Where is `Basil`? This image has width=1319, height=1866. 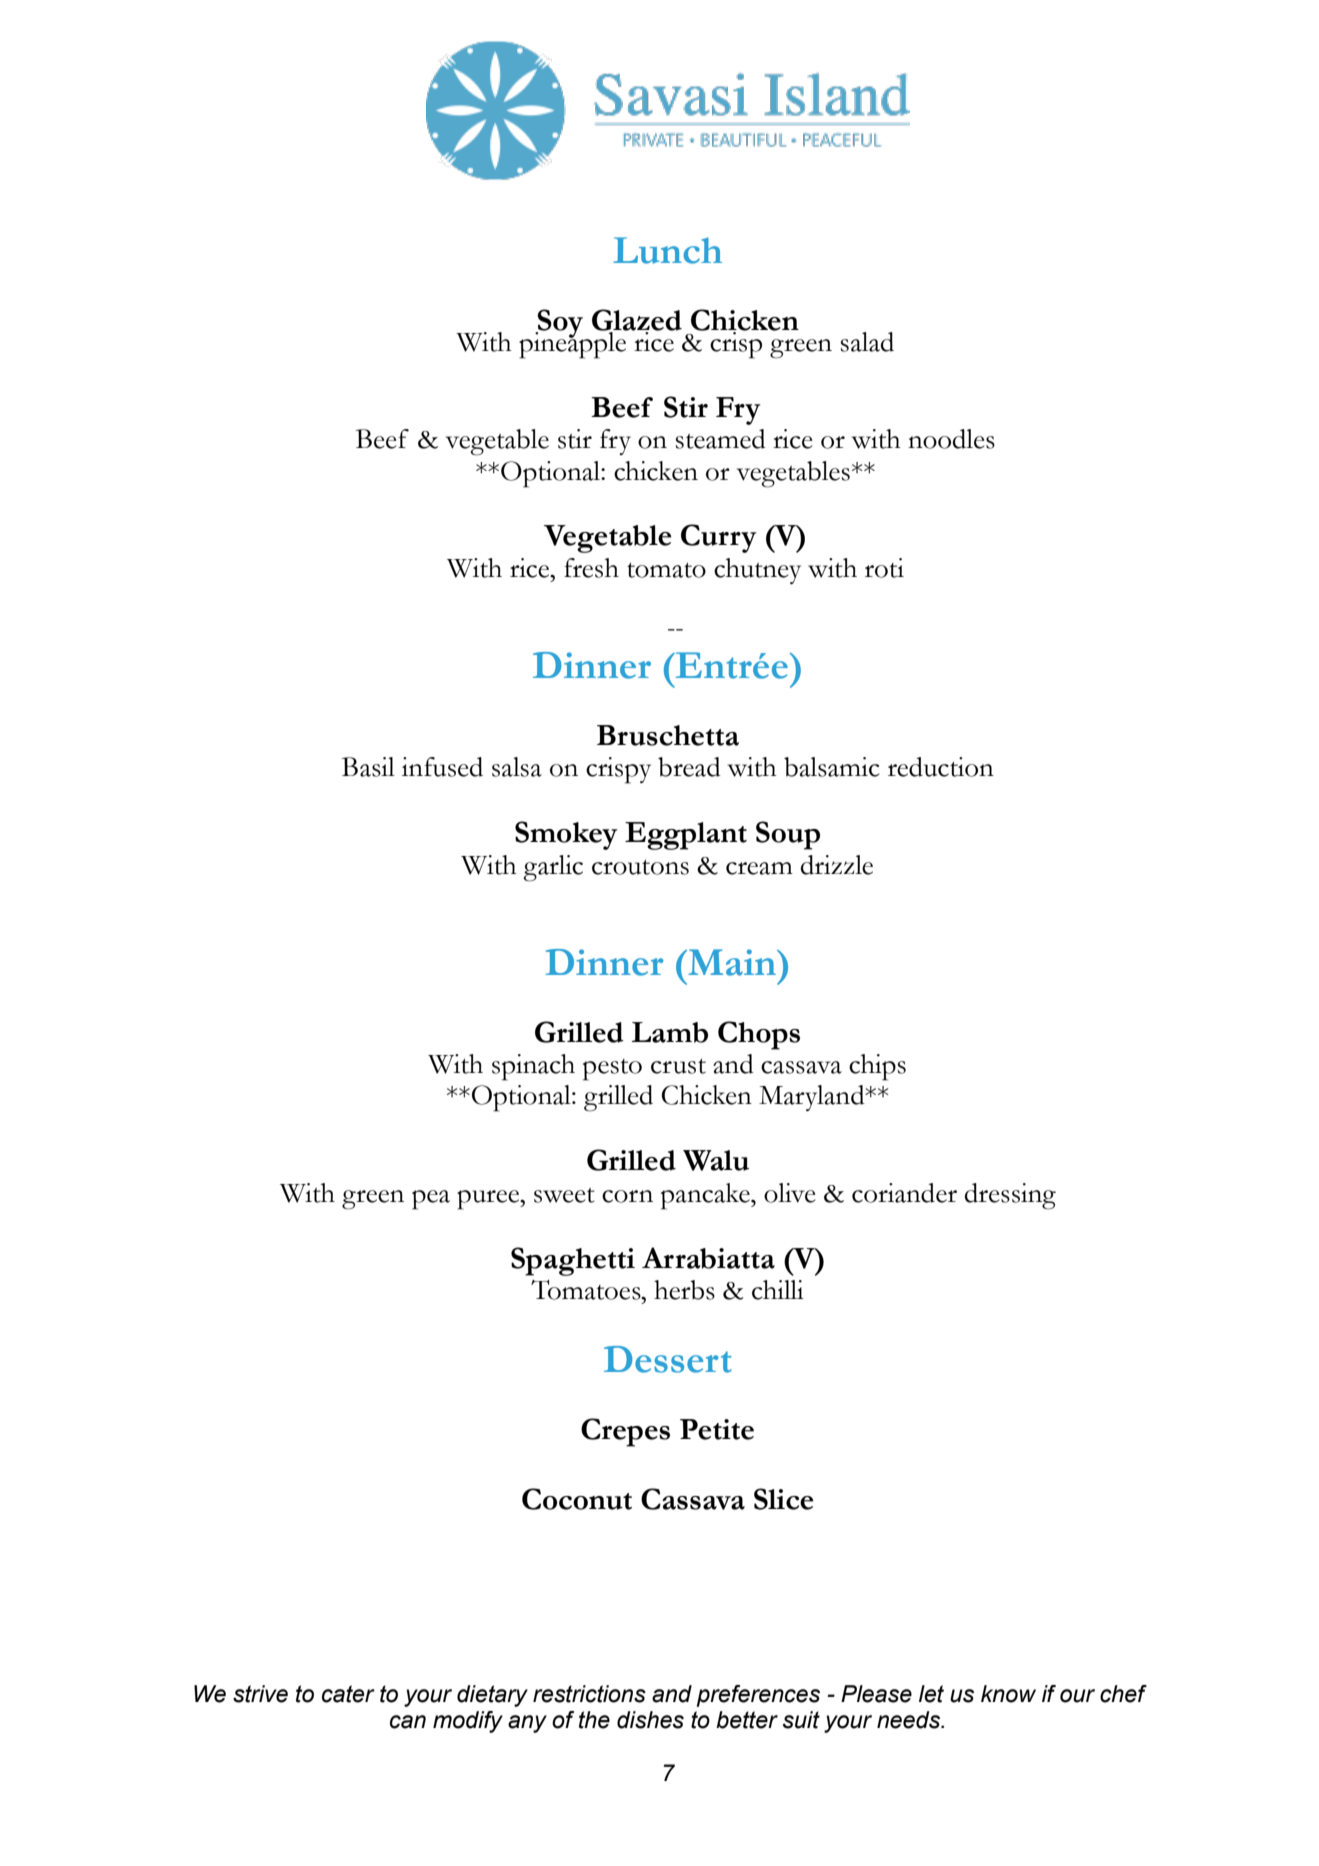 Basil is located at coordinates (368, 767).
